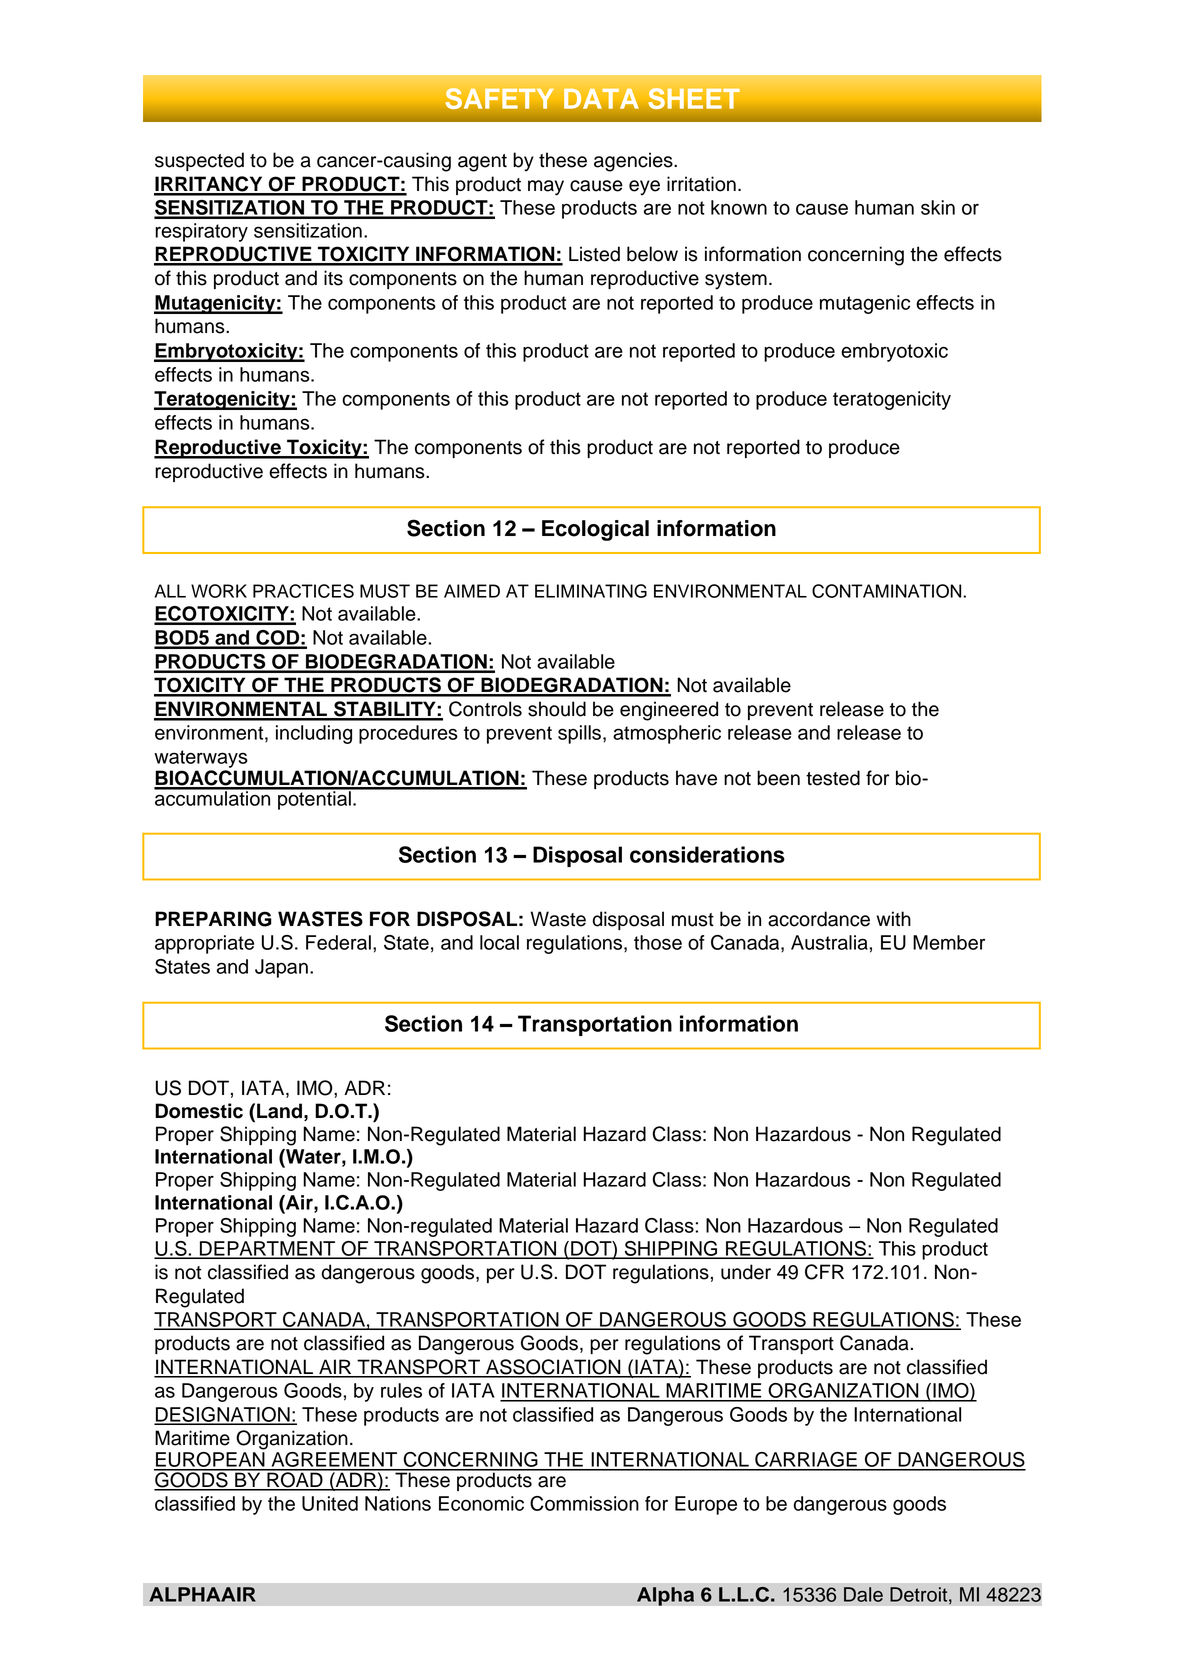 The height and width of the screenshot is (1676, 1185). I want to click on may, so click(546, 188).
